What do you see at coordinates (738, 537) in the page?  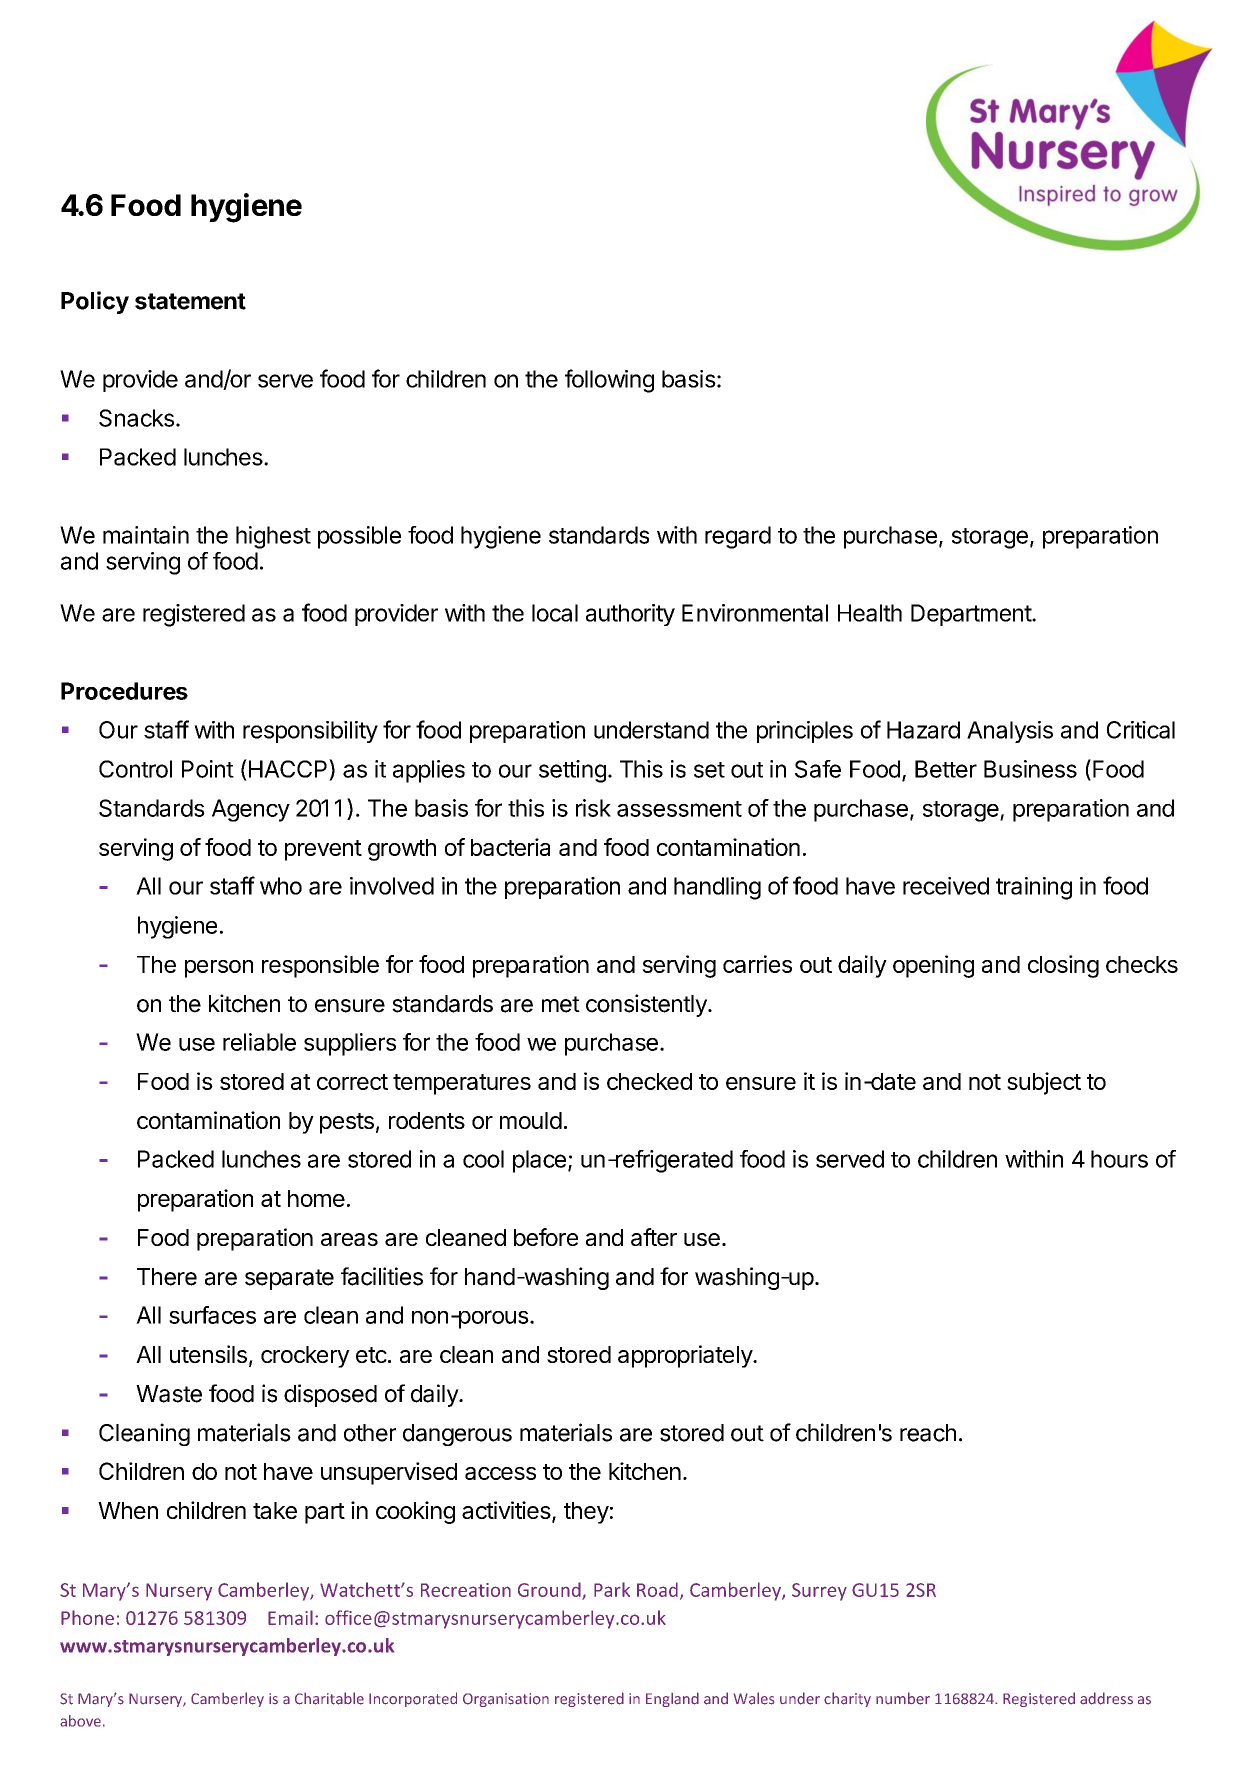 I see `regard` at bounding box center [738, 537].
